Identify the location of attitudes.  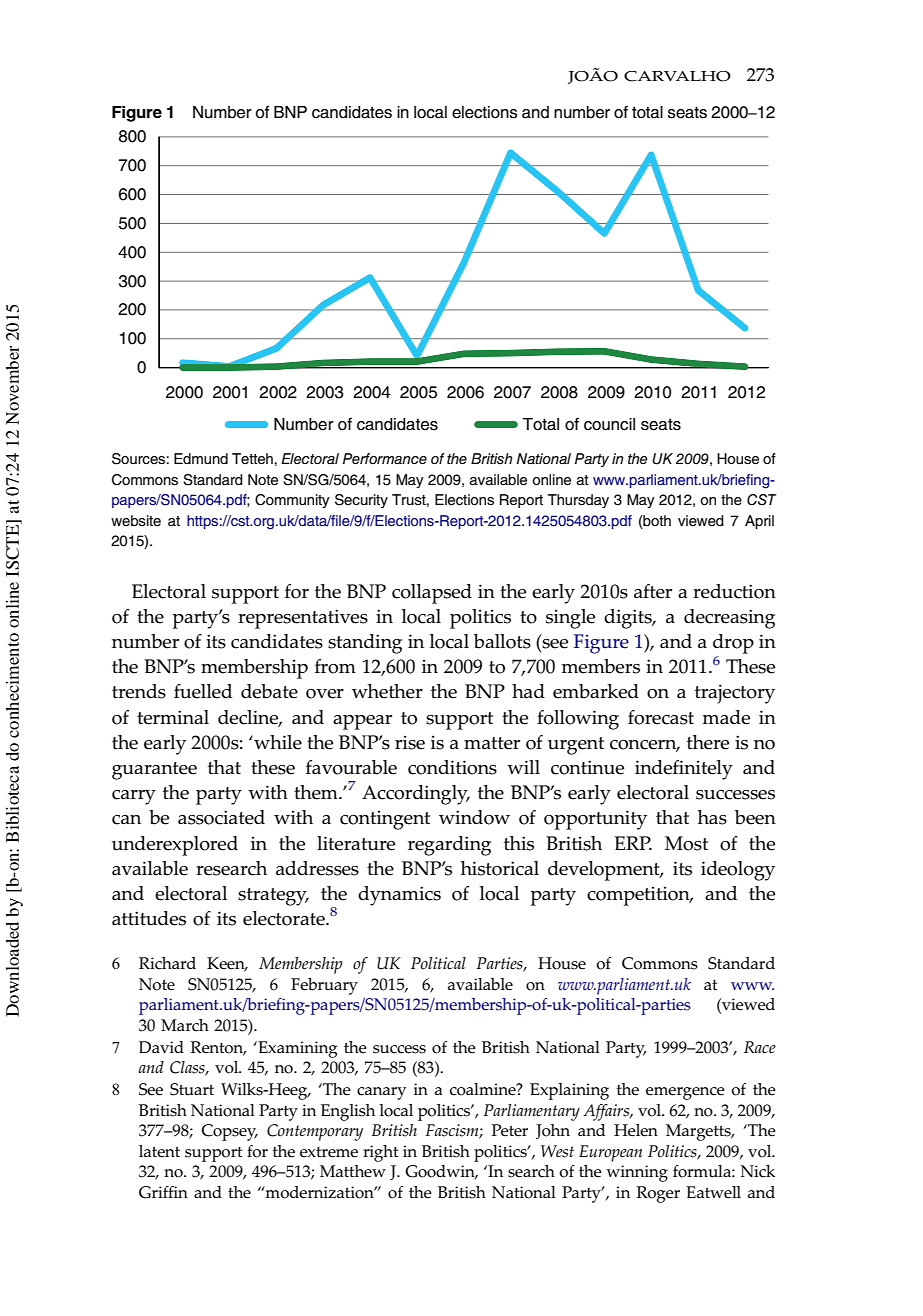
(149, 918).
